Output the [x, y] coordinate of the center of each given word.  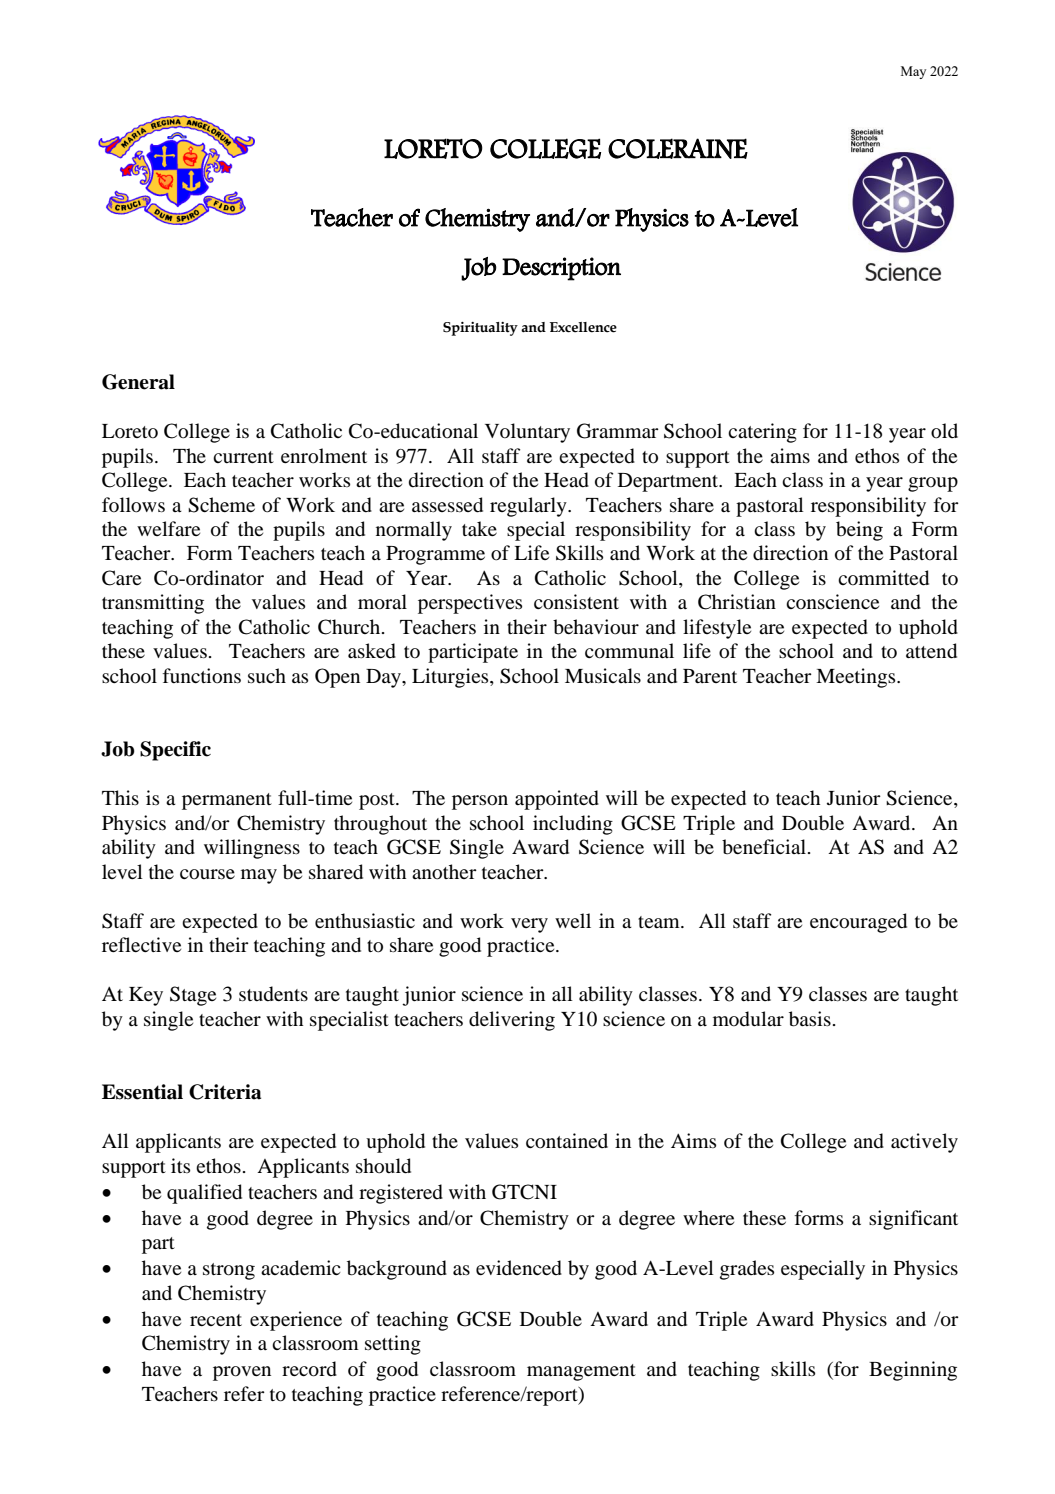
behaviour [596, 627]
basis [810, 1019]
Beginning [913, 1371]
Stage [193, 996]
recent [216, 1320]
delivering [512, 1021]
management [581, 1372]
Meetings [857, 678]
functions [202, 676]
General [138, 382]
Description [561, 269]
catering [762, 433]
